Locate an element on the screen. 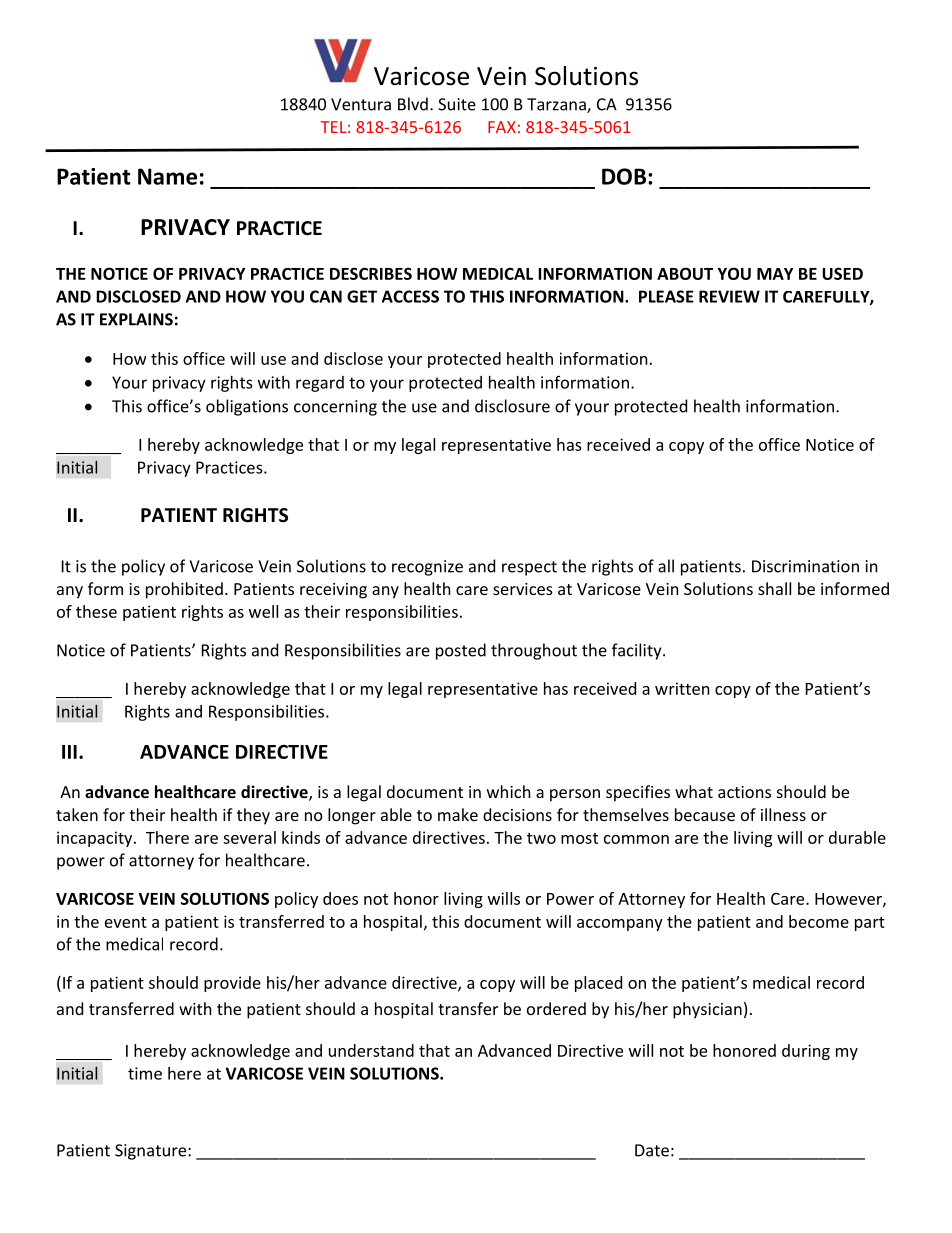 The height and width of the screenshot is (1233, 952). shall is located at coordinates (774, 588).
